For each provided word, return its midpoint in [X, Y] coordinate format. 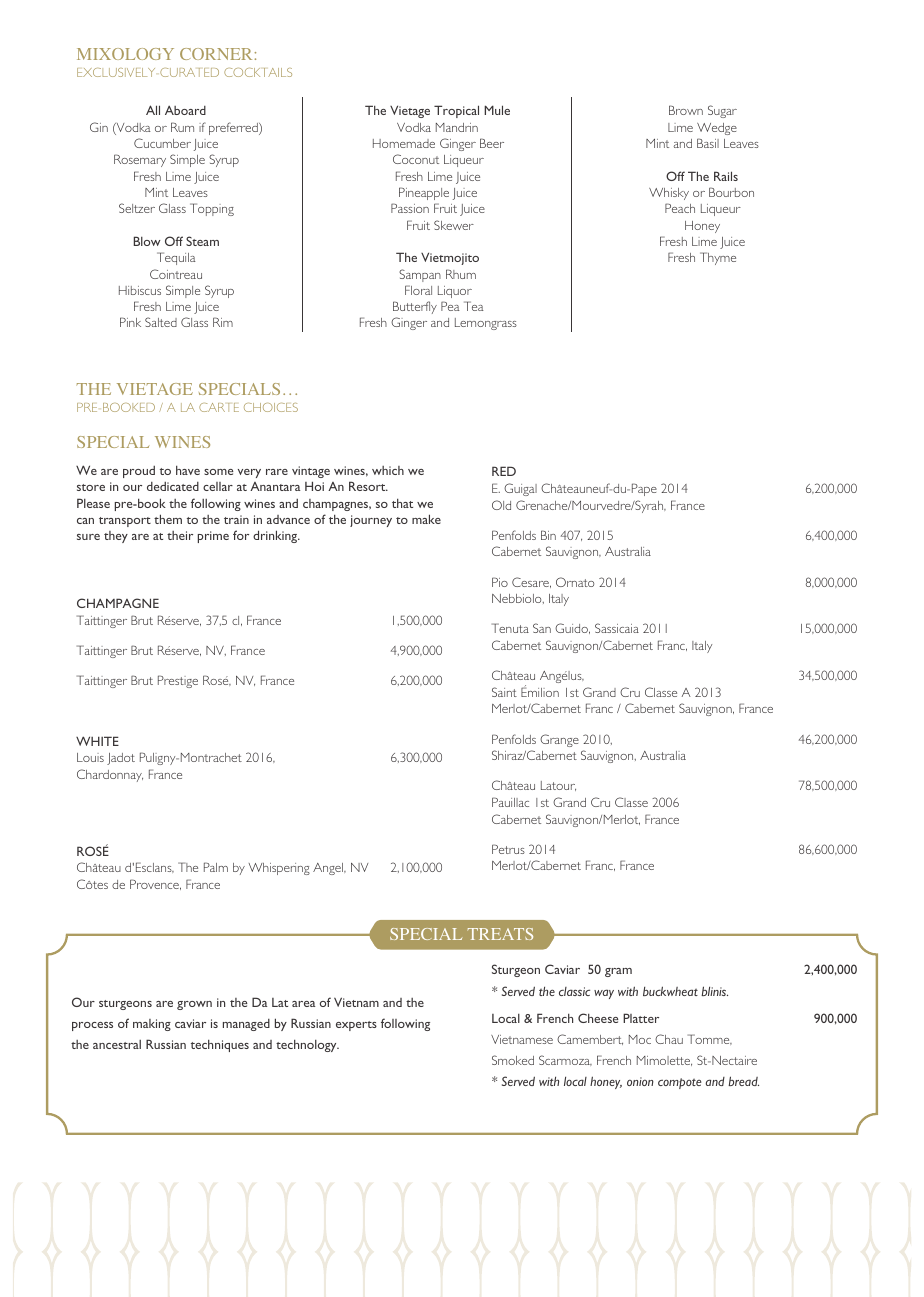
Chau [669, 1039]
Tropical [456, 111]
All [153, 110]
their [180, 535]
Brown [686, 110]
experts [356, 1026]
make [426, 519]
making [152, 1025]
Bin [548, 535]
